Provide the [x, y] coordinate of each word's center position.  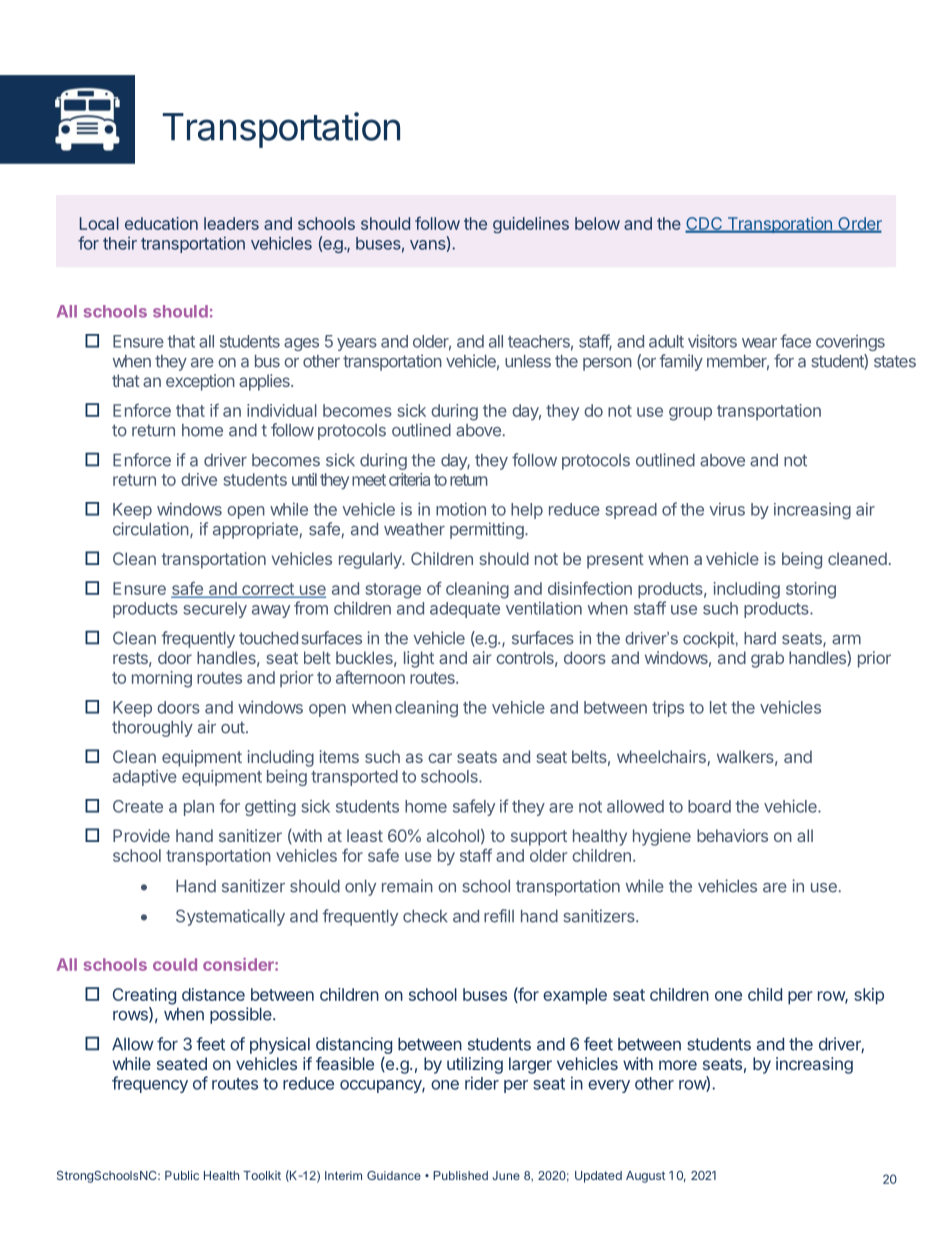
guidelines [531, 225]
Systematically [230, 917]
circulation [151, 529]
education [161, 223]
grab [767, 659]
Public [182, 1175]
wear [759, 343]
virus [727, 509]
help [527, 511]
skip [869, 996]
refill [499, 916]
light [419, 659]
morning [162, 679]
